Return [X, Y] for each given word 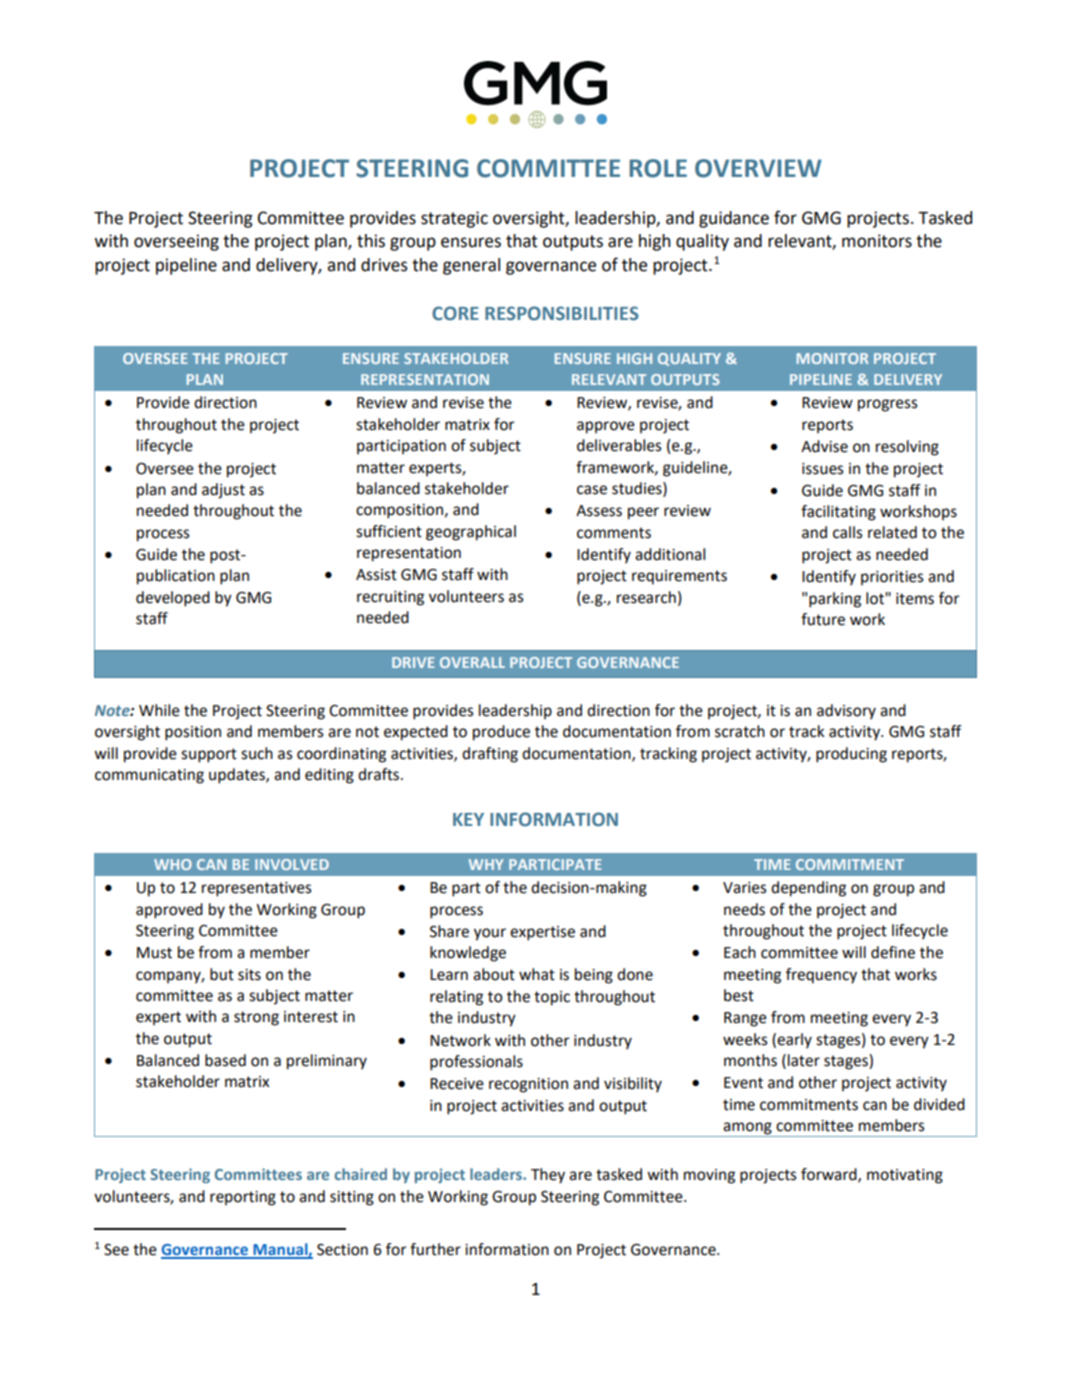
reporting [243, 1198]
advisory [846, 712]
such [257, 753]
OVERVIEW [758, 168]
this [371, 241]
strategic [454, 219]
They [548, 1176]
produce [501, 733]
